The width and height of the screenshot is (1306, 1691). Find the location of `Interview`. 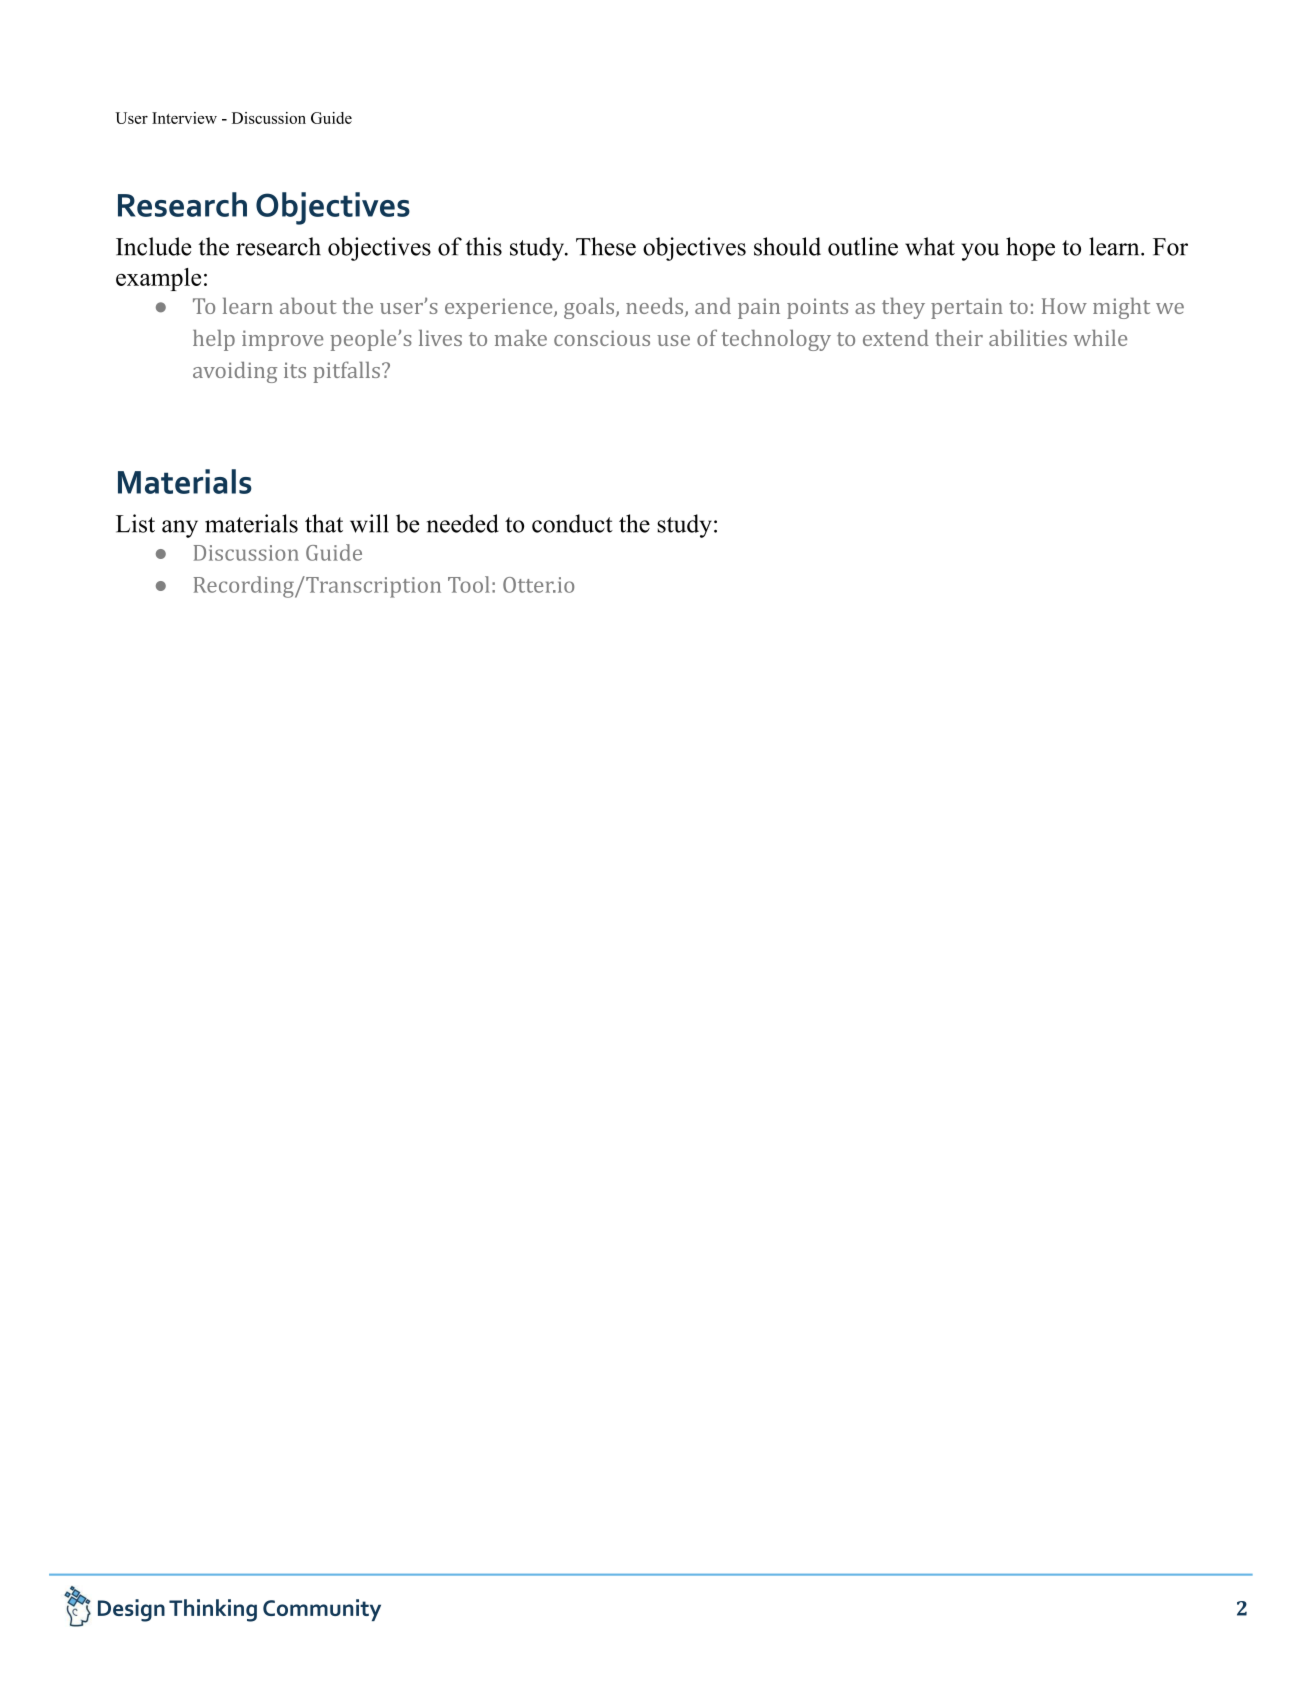

Interview is located at coordinates (184, 118).
